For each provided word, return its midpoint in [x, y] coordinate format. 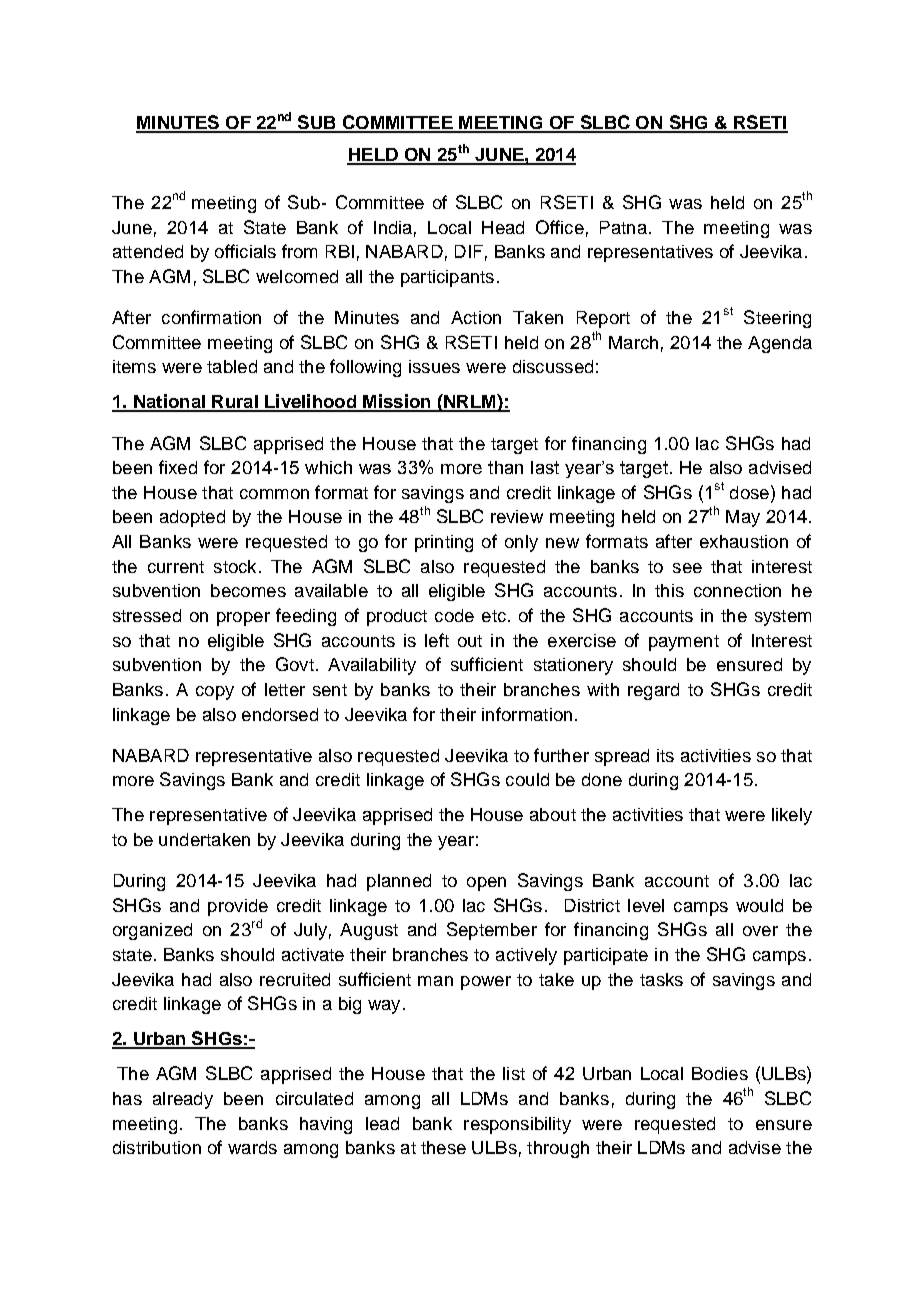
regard [653, 691]
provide [238, 907]
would [759, 905]
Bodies [720, 1073]
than [505, 467]
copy [215, 693]
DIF [469, 251]
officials [245, 251]
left [437, 640]
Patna [623, 227]
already [183, 1100]
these [443, 1147]
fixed [178, 467]
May [743, 518]
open [486, 884]
